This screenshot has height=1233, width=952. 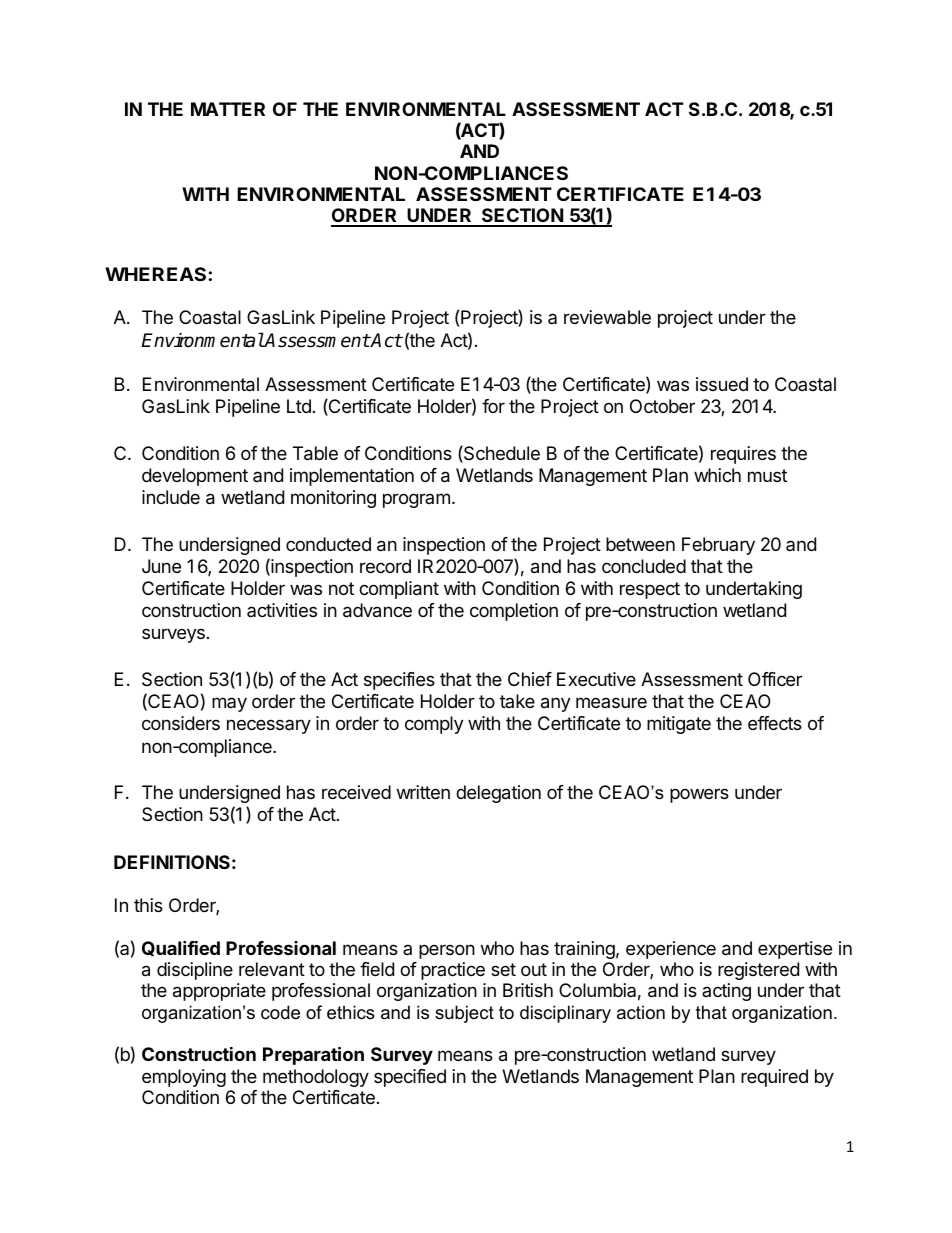 What do you see at coordinates (228, 109) in the screenshot?
I see `MATTER` at bounding box center [228, 109].
